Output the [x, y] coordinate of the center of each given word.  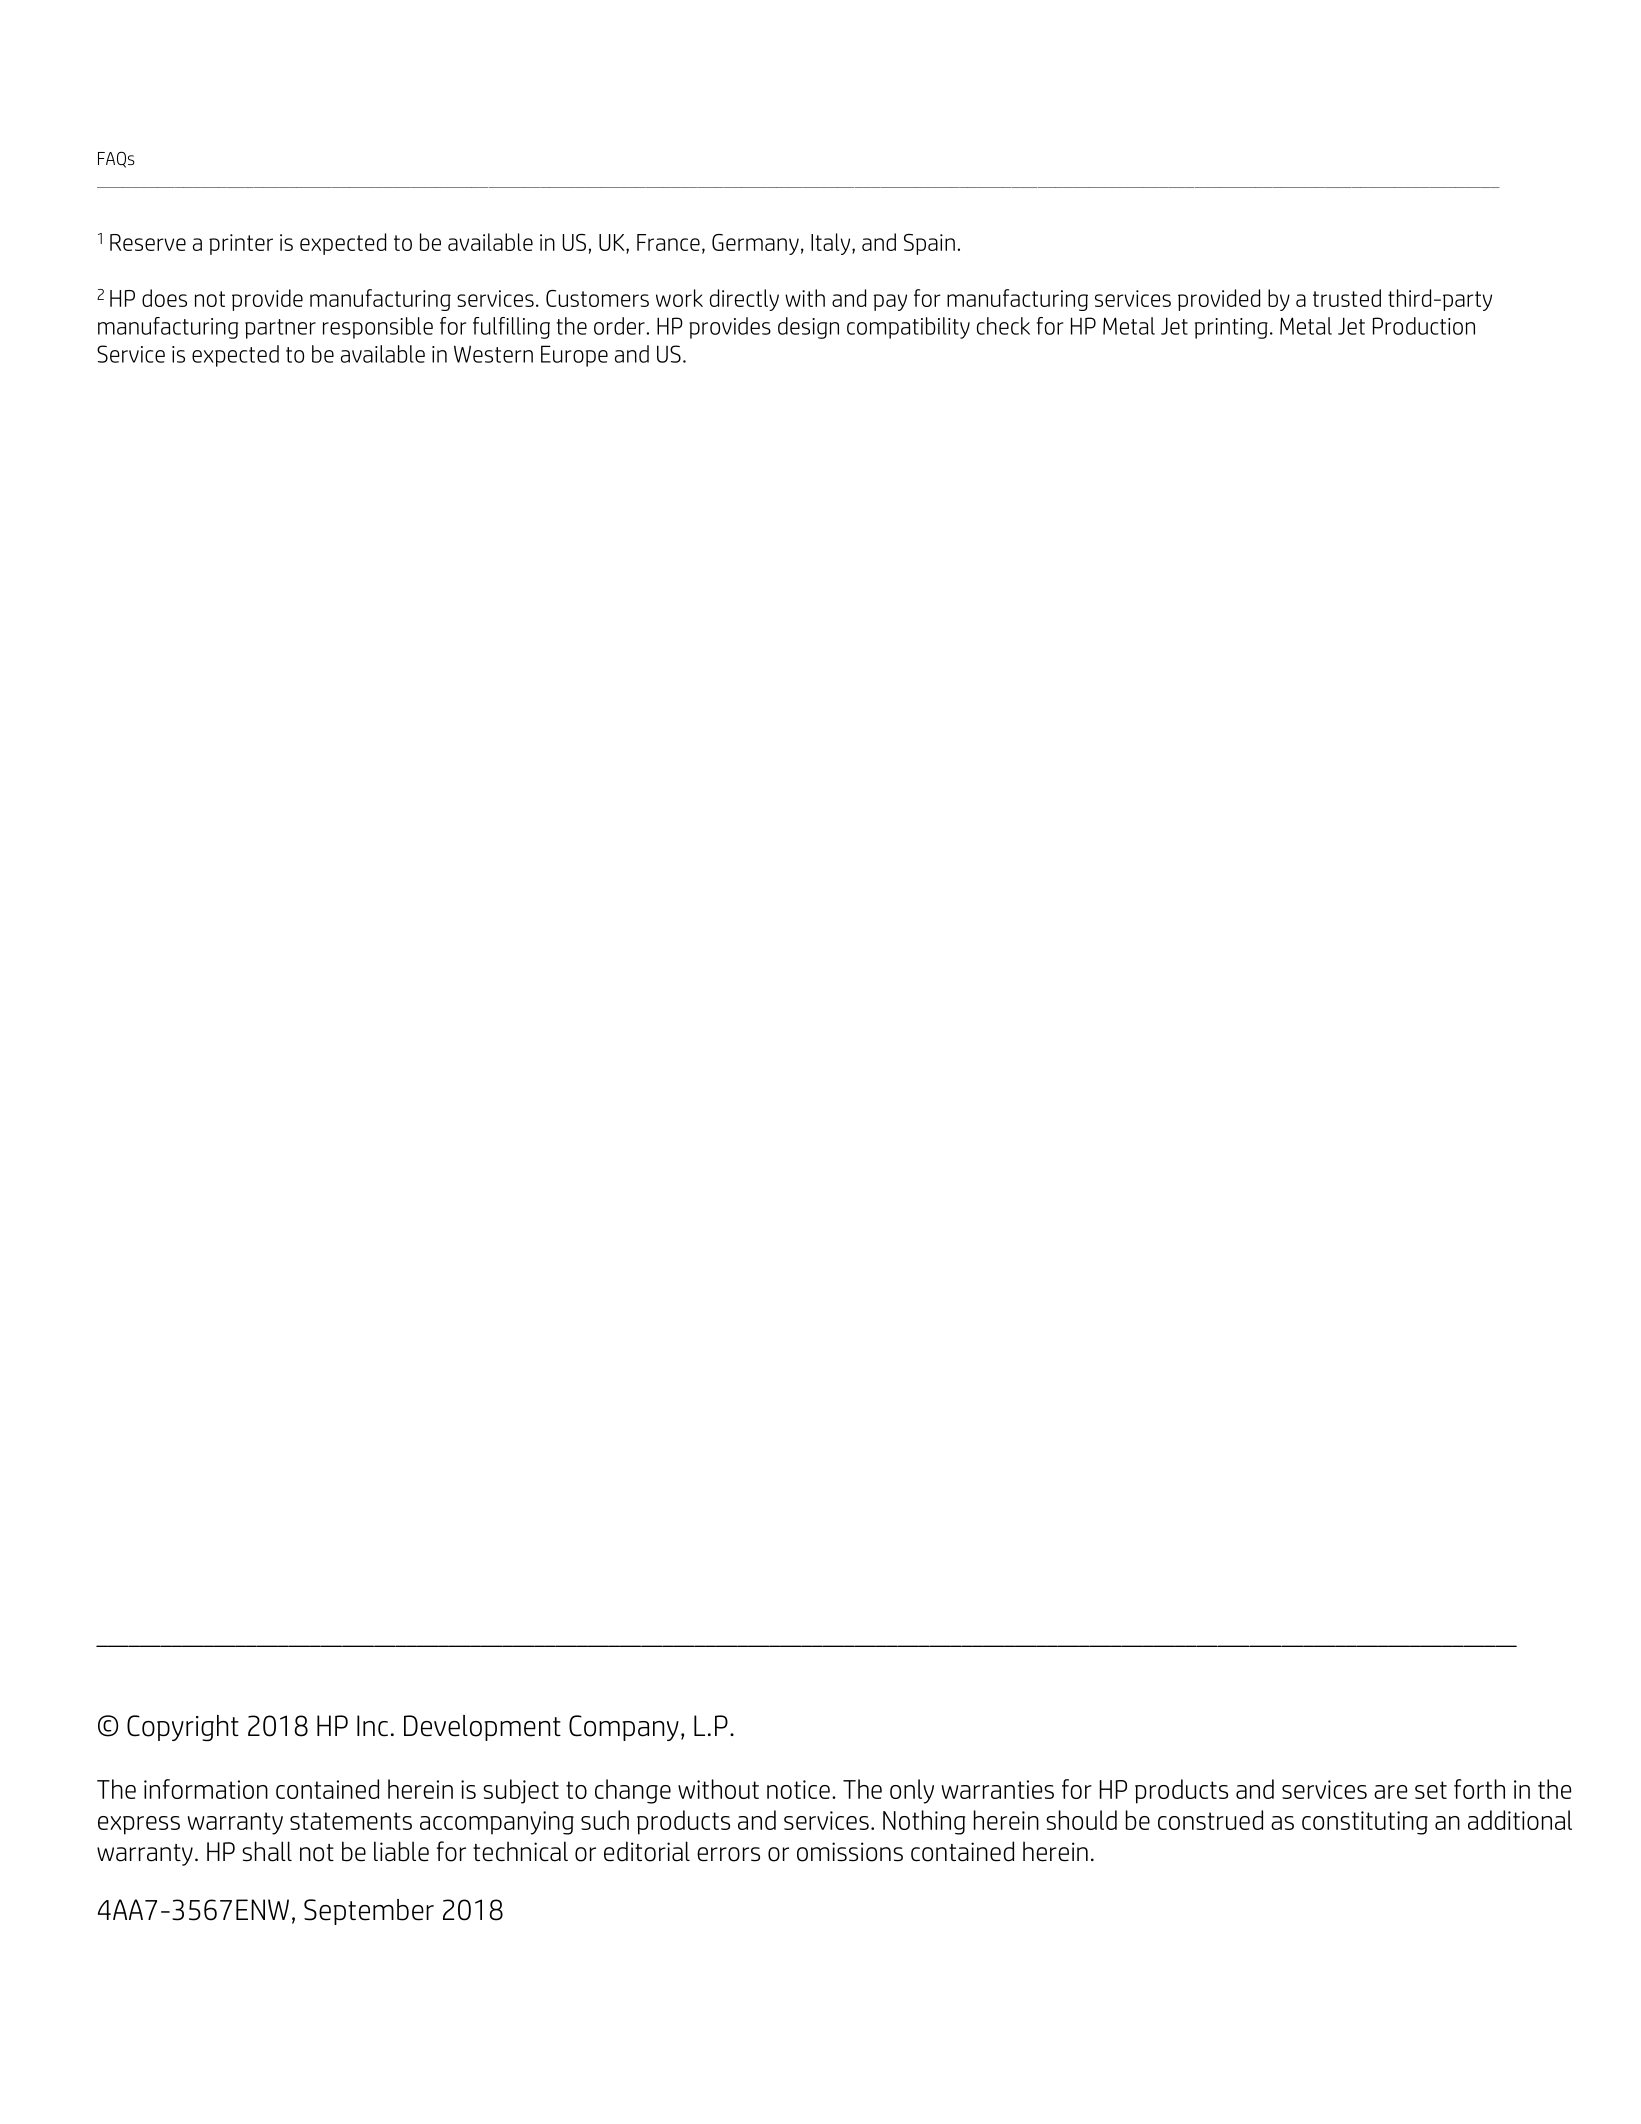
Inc [372, 1726]
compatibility [908, 328]
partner [280, 329]
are [1391, 1792]
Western [493, 354]
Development [482, 1728]
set [1431, 1790]
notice [798, 1789]
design [808, 328]
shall [267, 1851]
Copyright [183, 1728]
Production [1424, 326]
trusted [1347, 298]
